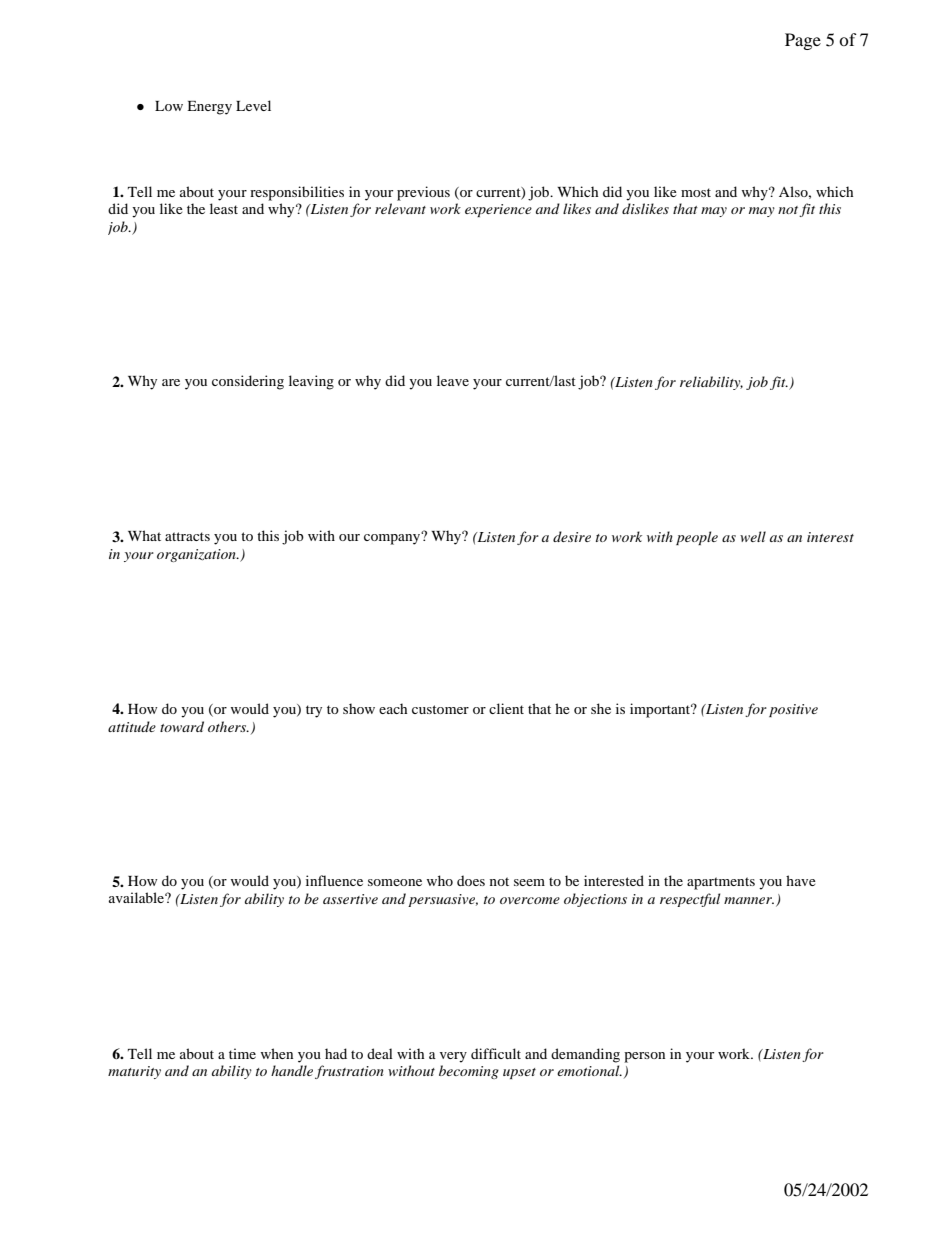  I want to click on Energy, so click(209, 108).
